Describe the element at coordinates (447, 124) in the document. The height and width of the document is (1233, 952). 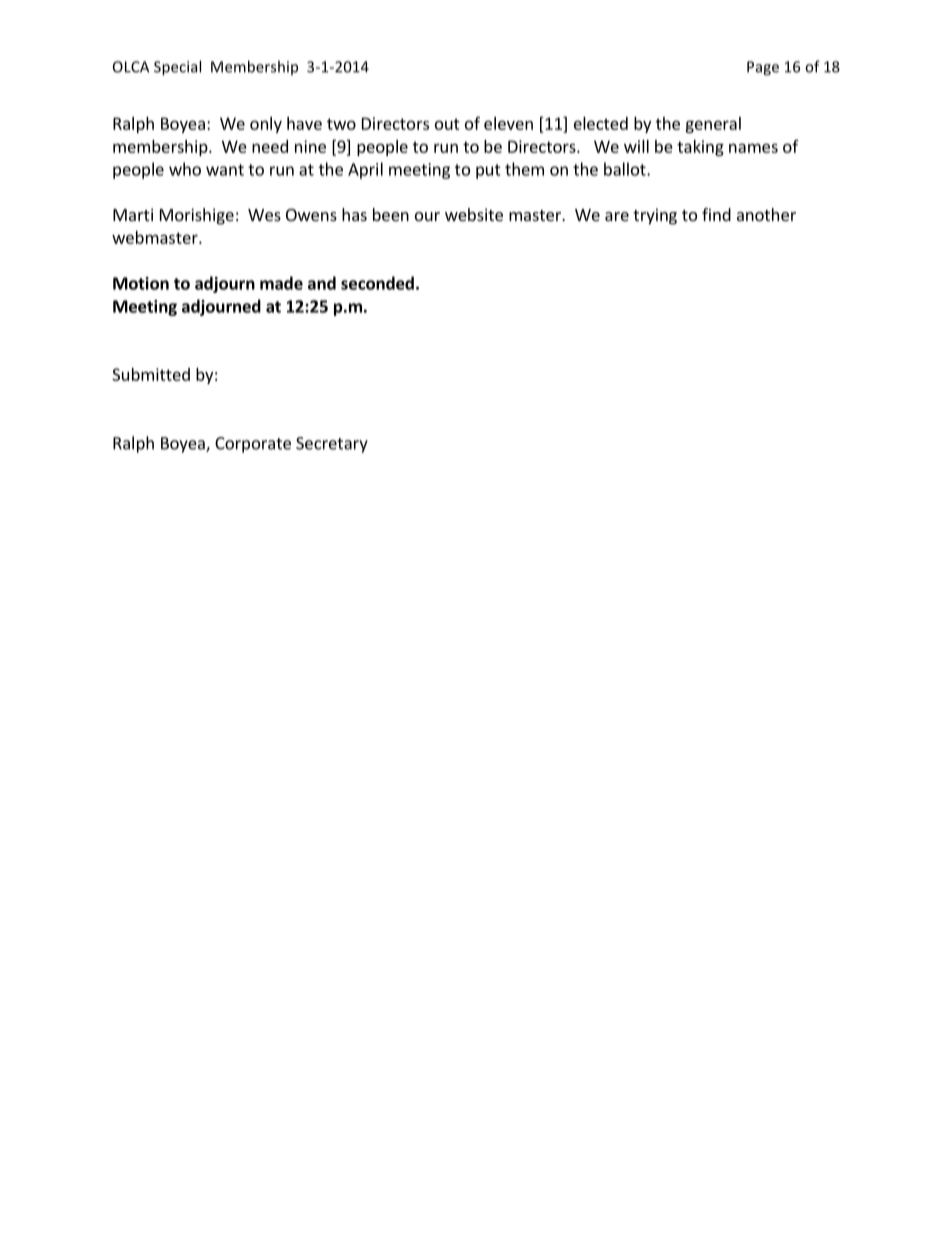
I see `out` at that location.
